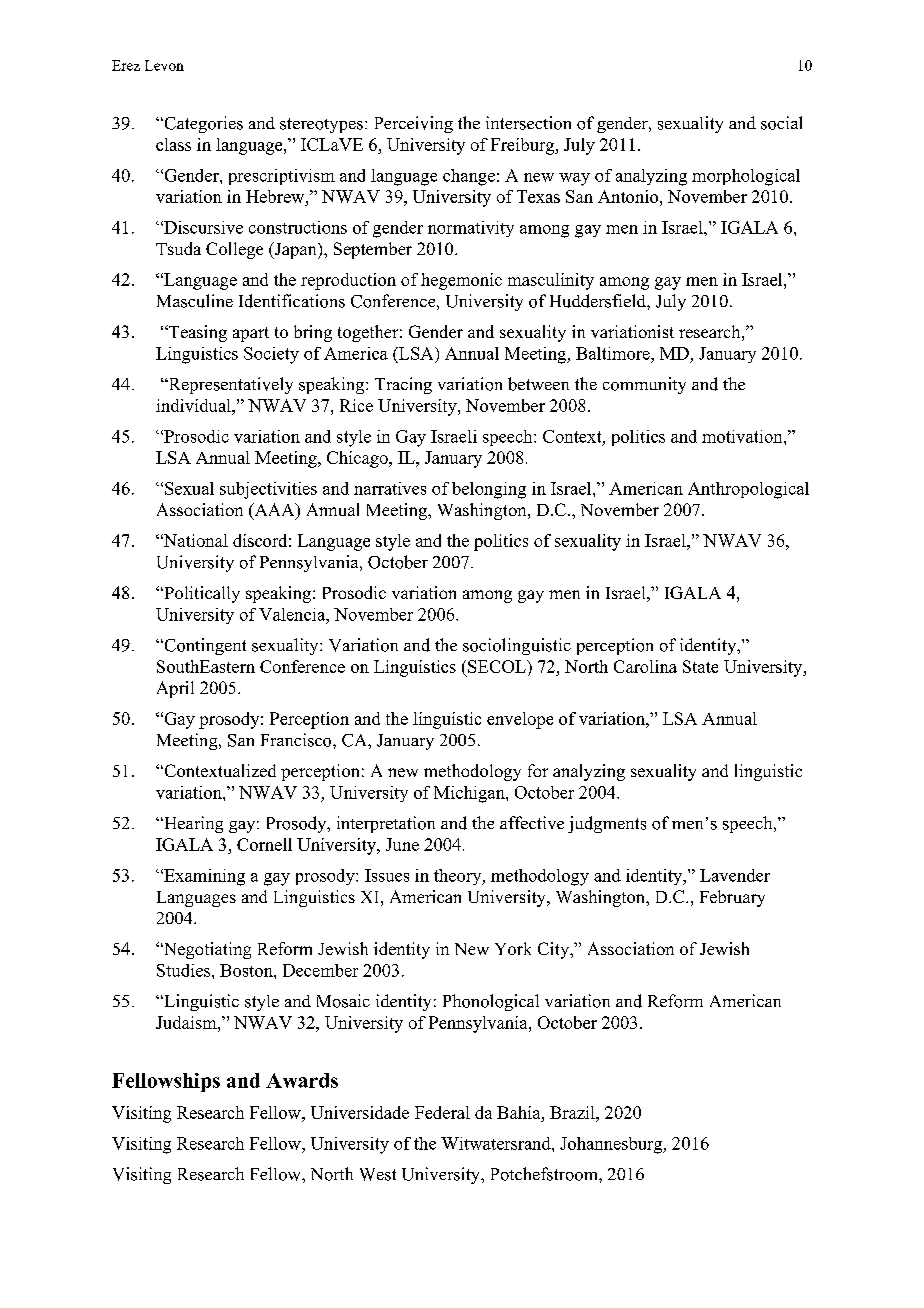 This screenshot has height=1308, width=924. What do you see at coordinates (302, 1080) in the screenshot?
I see `Awards` at bounding box center [302, 1080].
